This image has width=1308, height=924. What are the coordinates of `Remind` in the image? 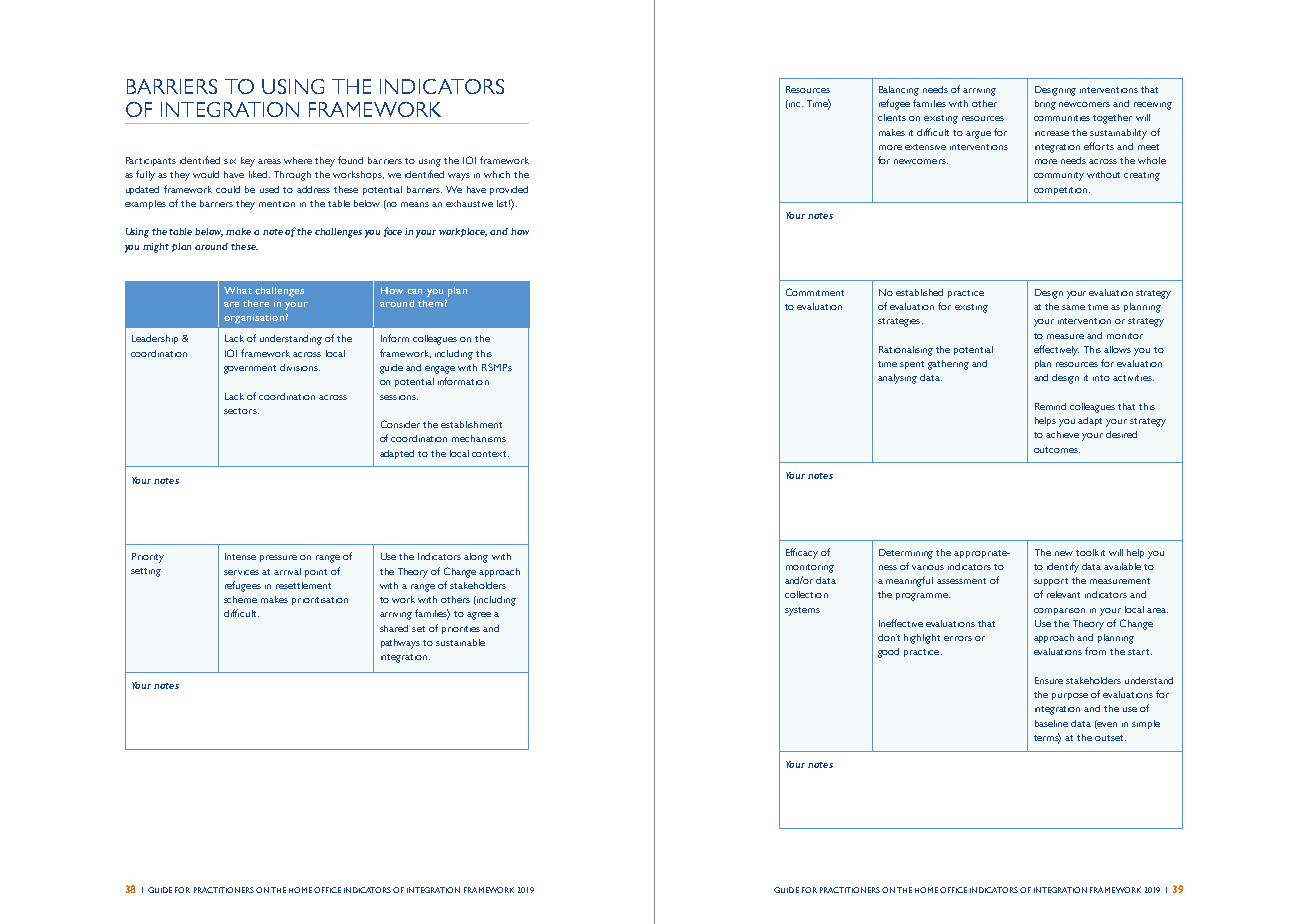 It's located at (1050, 406).
